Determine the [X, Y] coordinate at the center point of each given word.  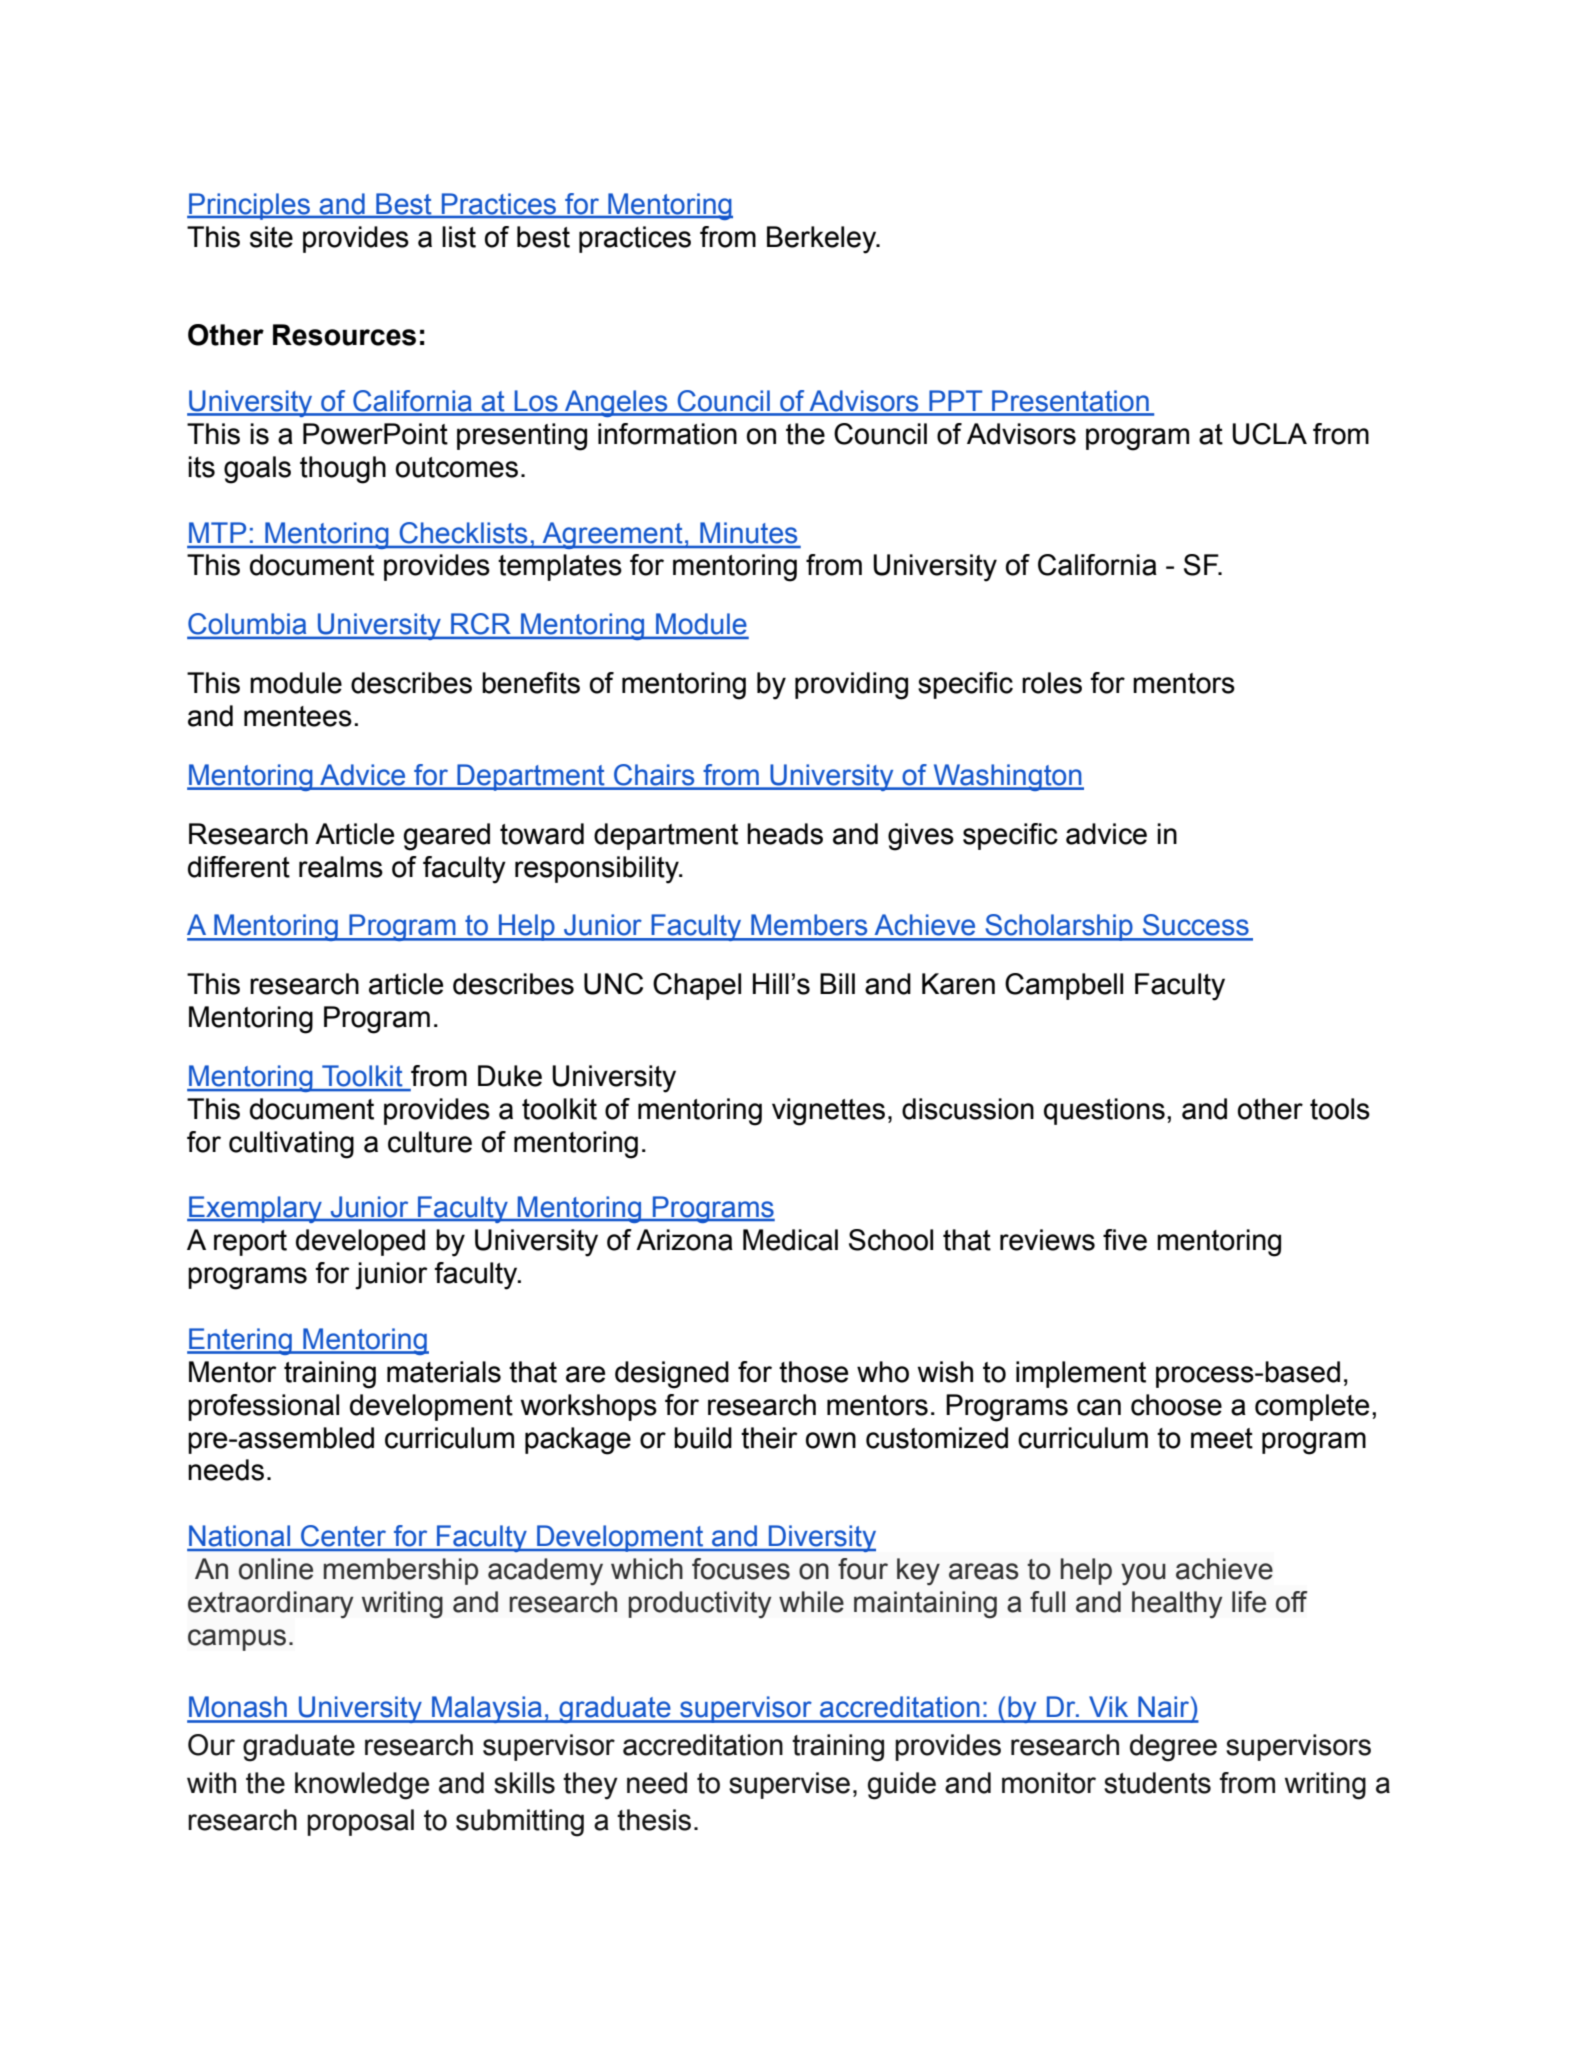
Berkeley [823, 240]
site [271, 237]
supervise [789, 1785]
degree [1173, 1748]
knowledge [362, 1786]
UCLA [1269, 434]
